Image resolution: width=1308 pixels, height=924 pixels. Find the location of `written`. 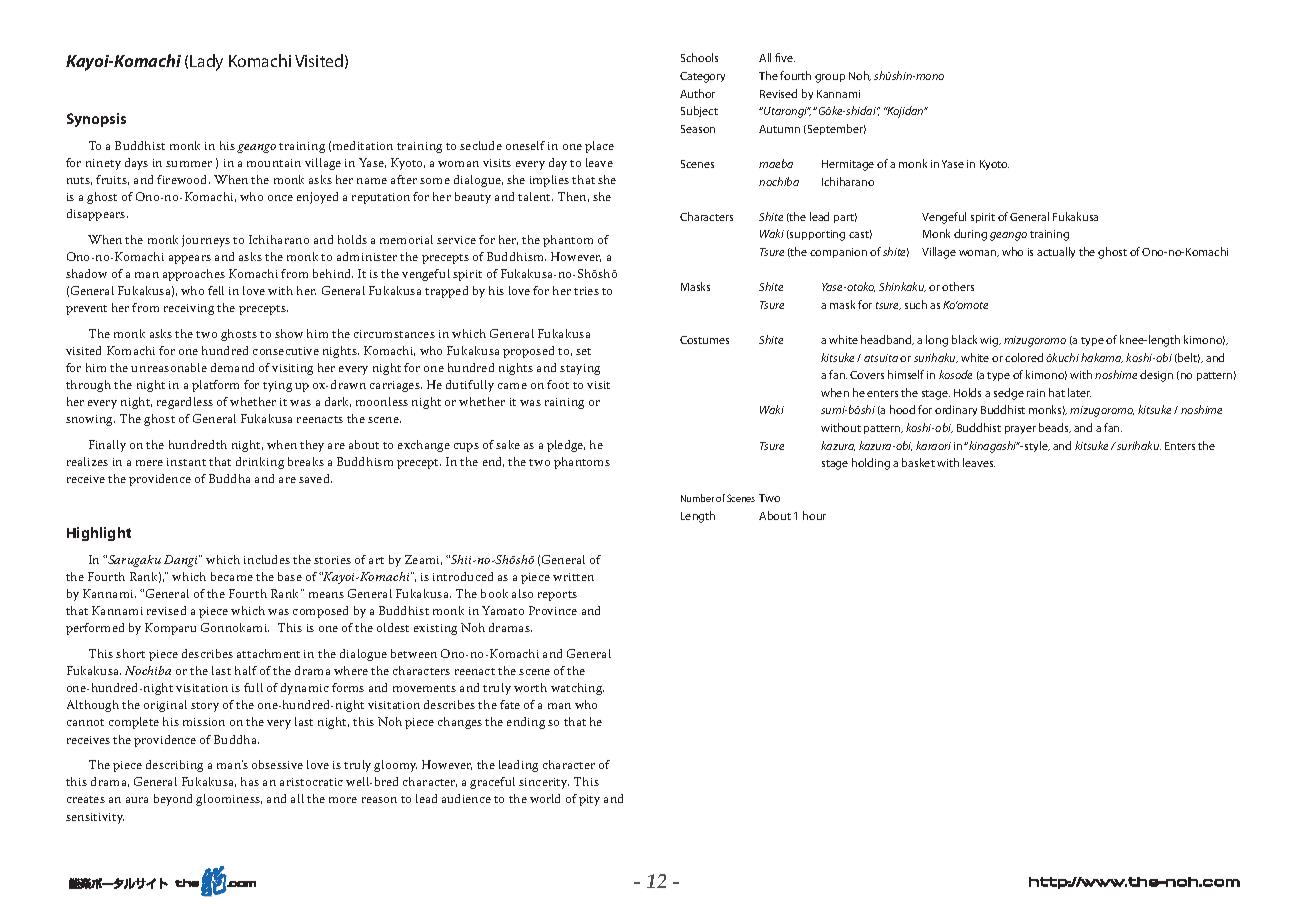

written is located at coordinates (573, 577).
